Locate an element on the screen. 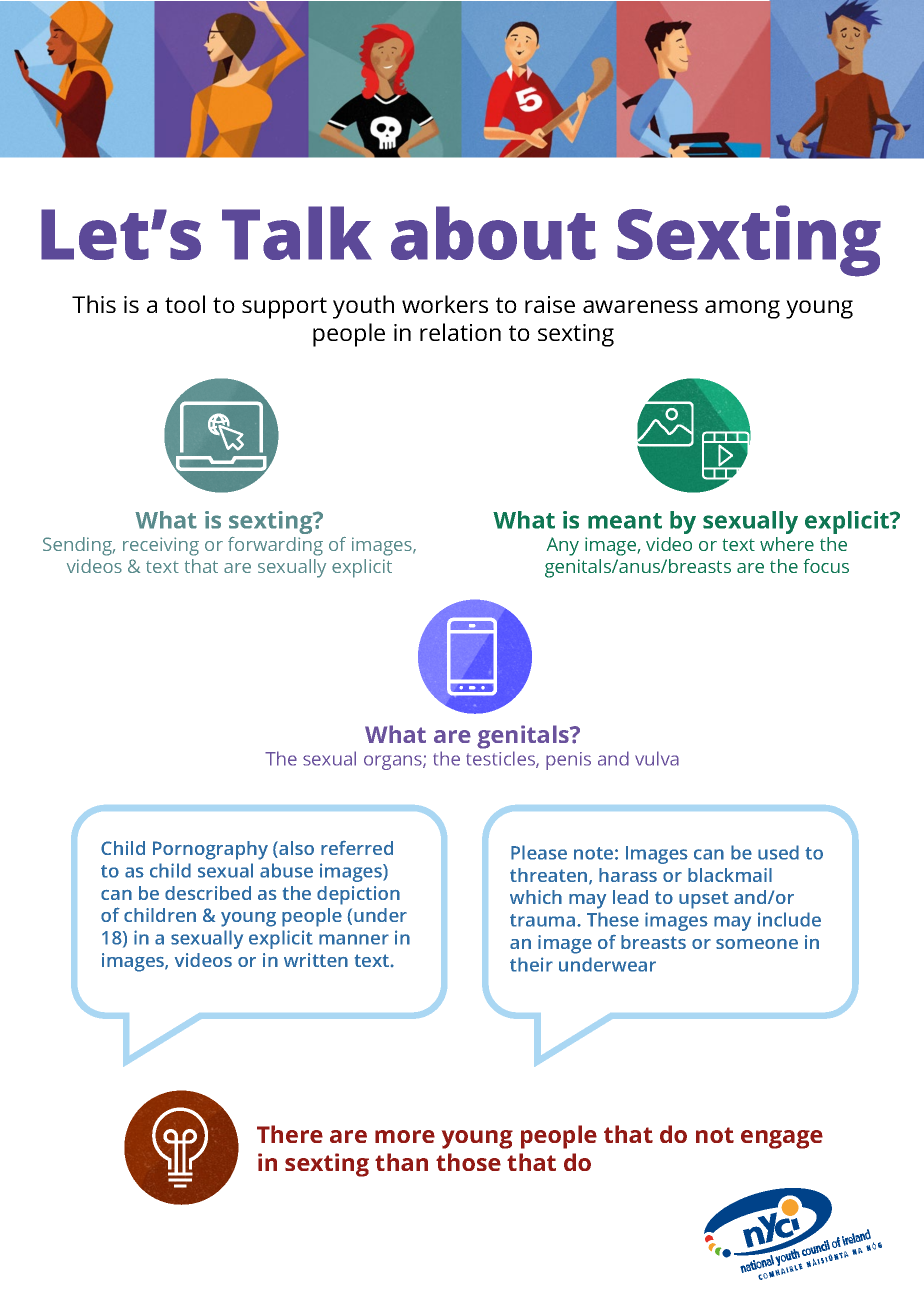  about is located at coordinates (493, 233).
